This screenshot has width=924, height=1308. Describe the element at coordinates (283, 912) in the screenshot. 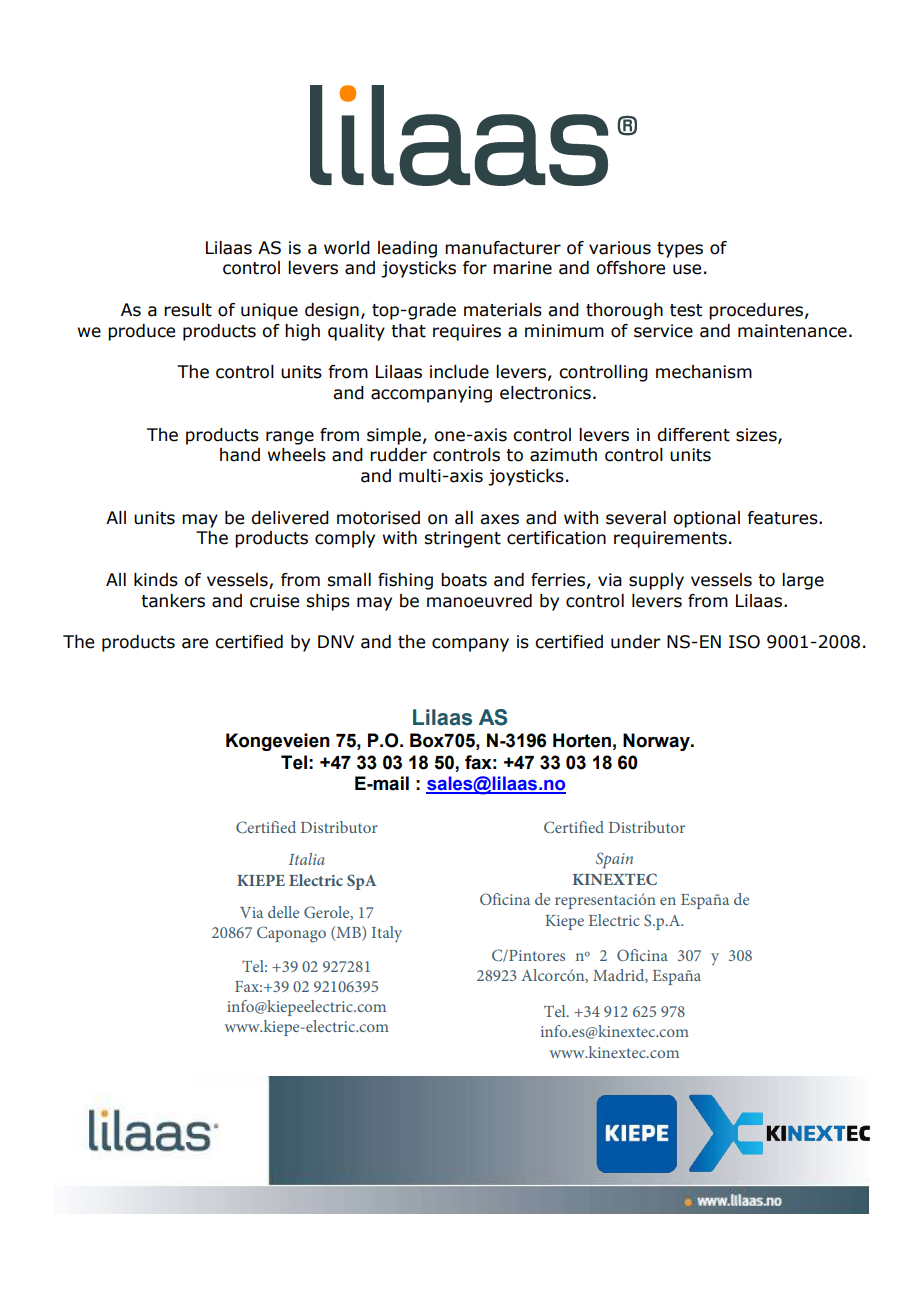

I see `delle` at that location.
